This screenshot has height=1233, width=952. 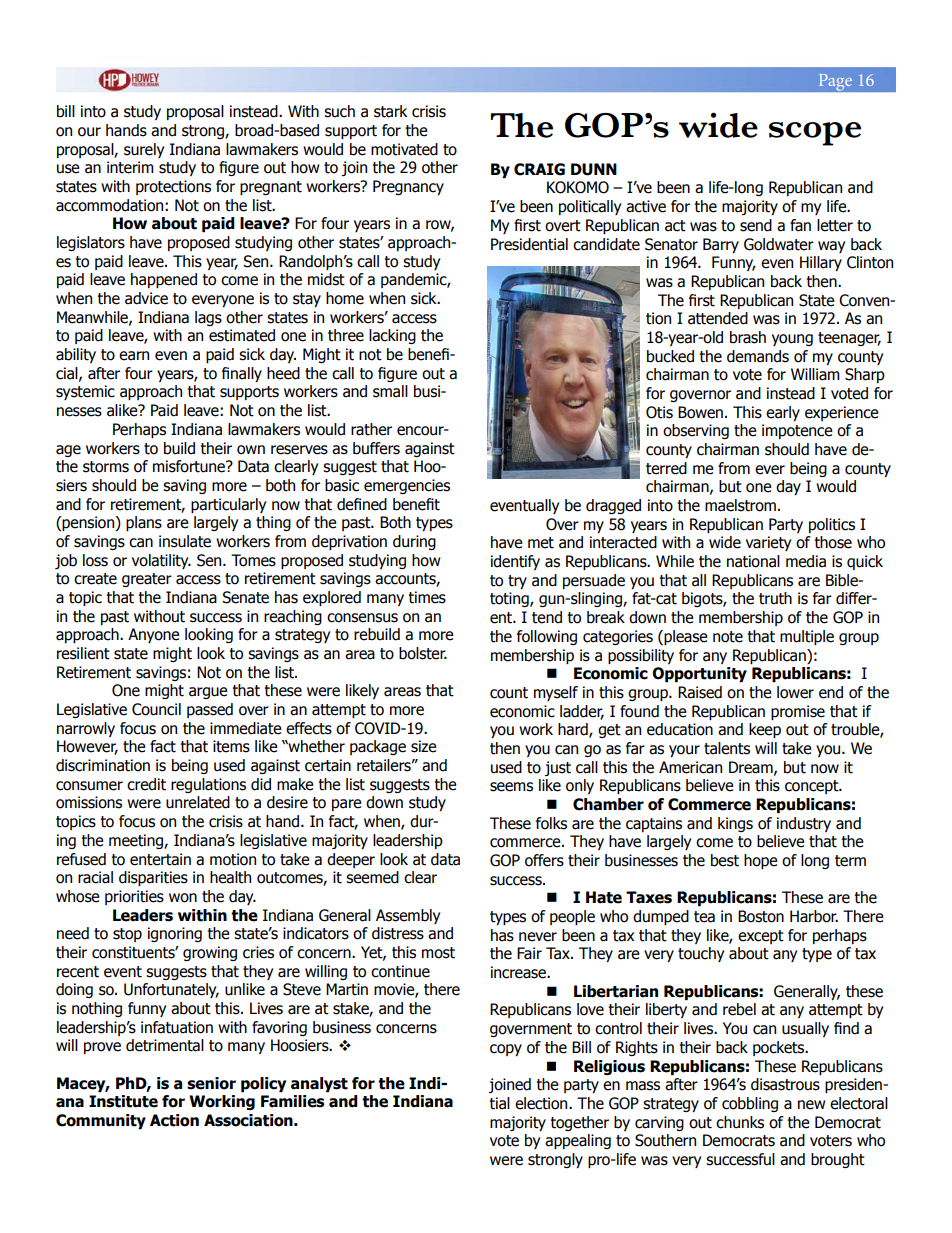 What do you see at coordinates (144, 150) in the screenshot?
I see `surely` at bounding box center [144, 150].
